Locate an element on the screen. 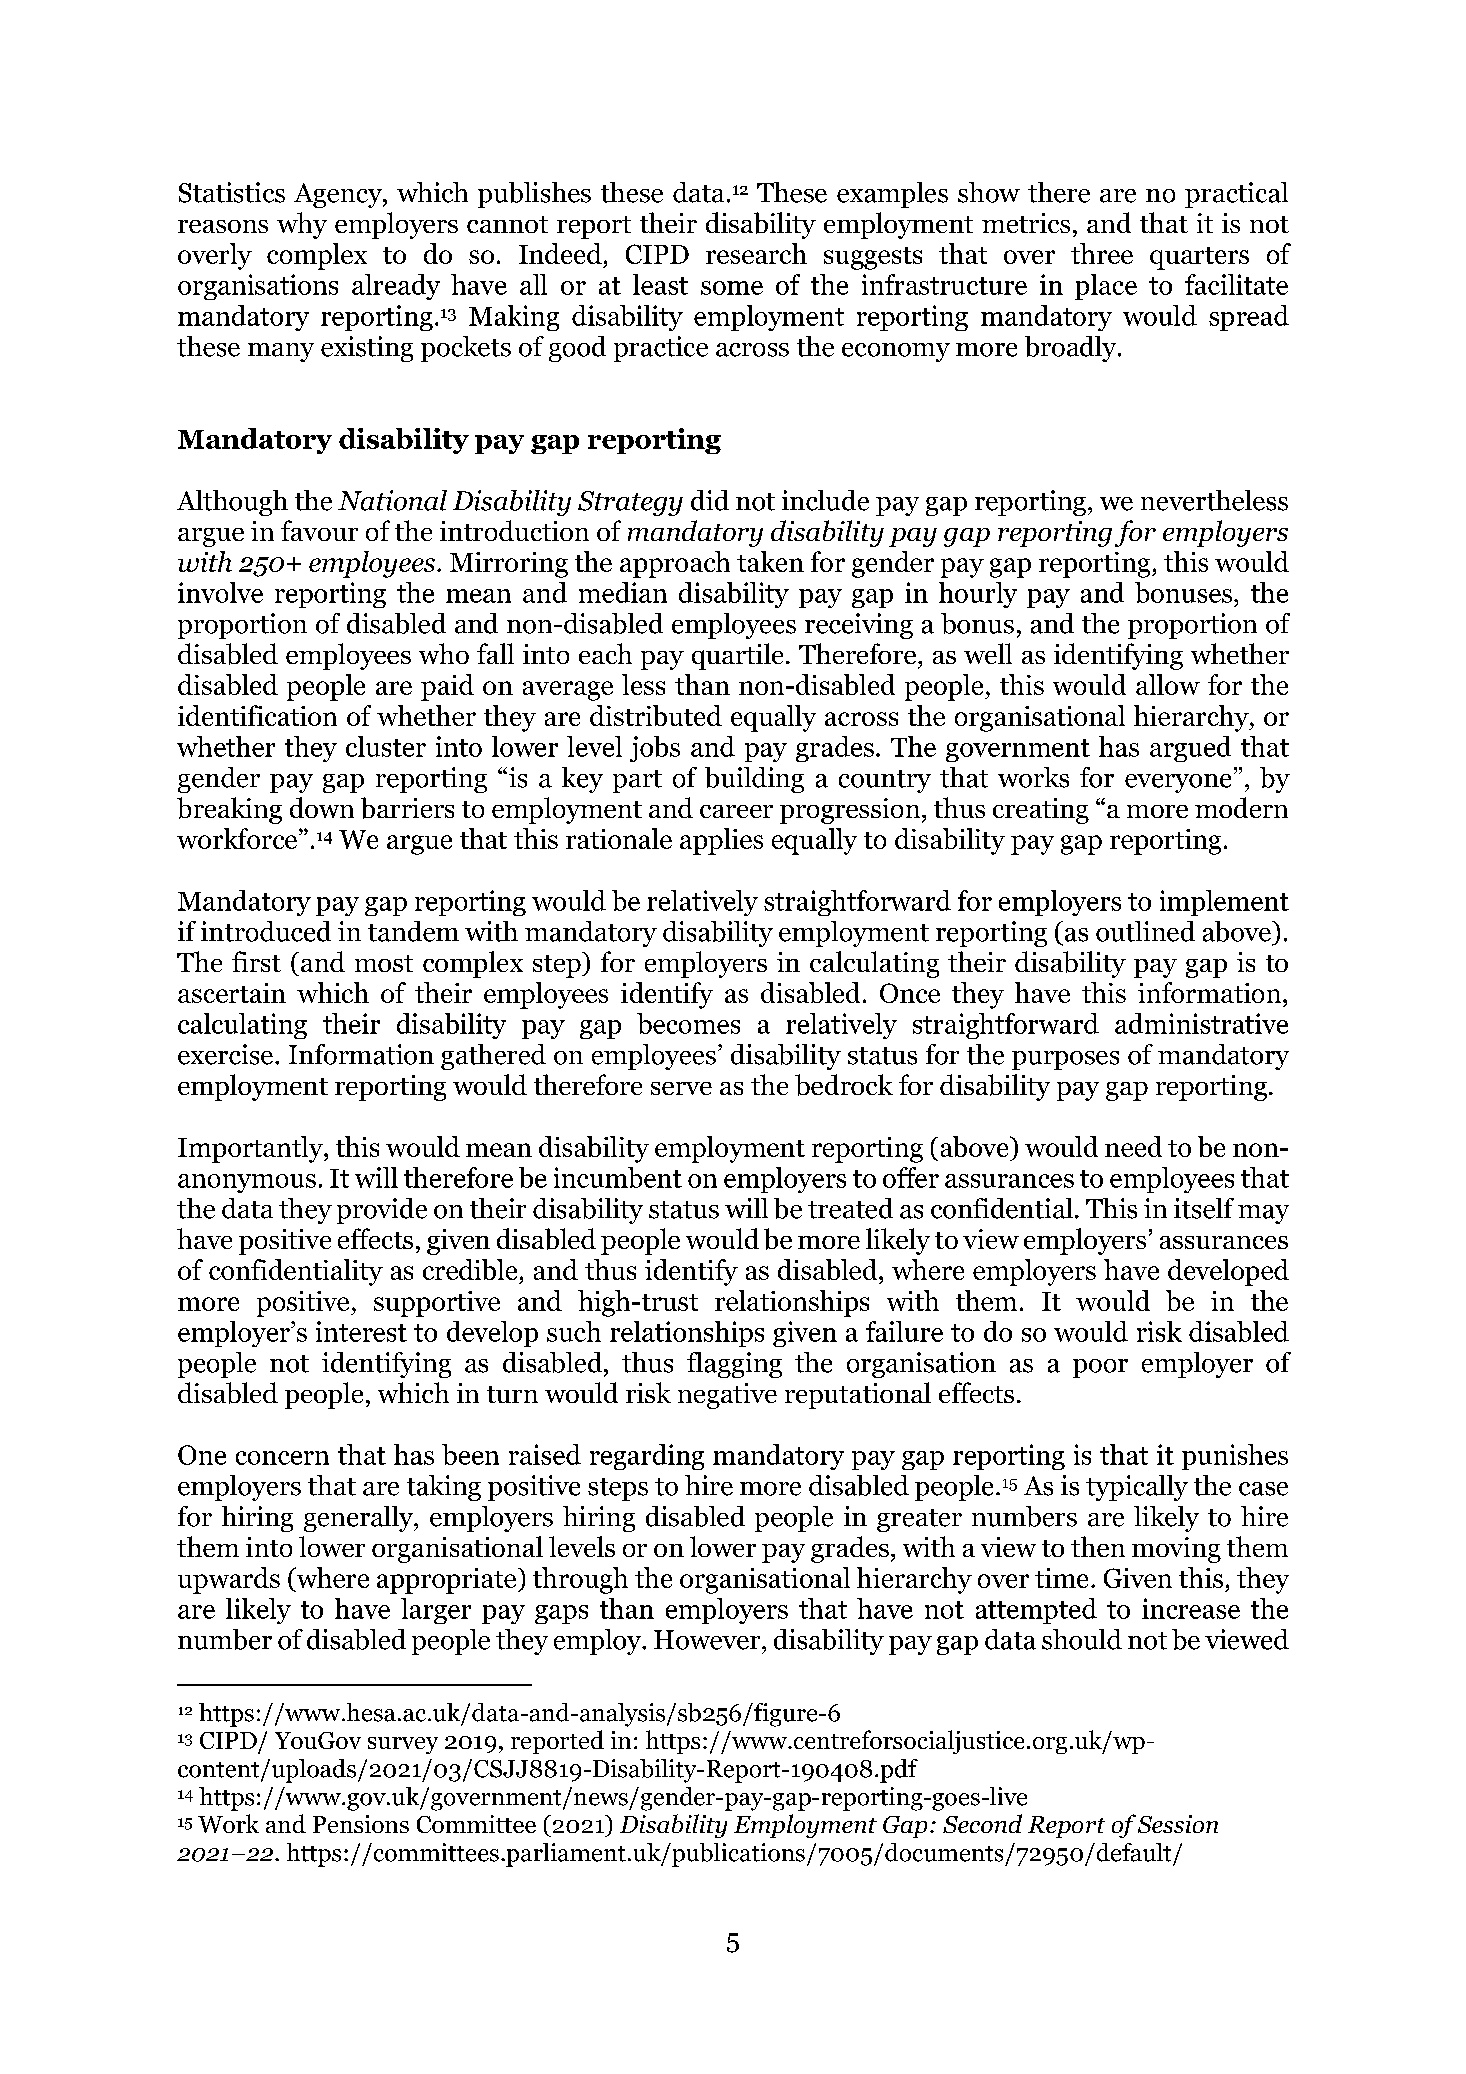 This screenshot has height=2074, width=1466. interest is located at coordinates (361, 1331).
